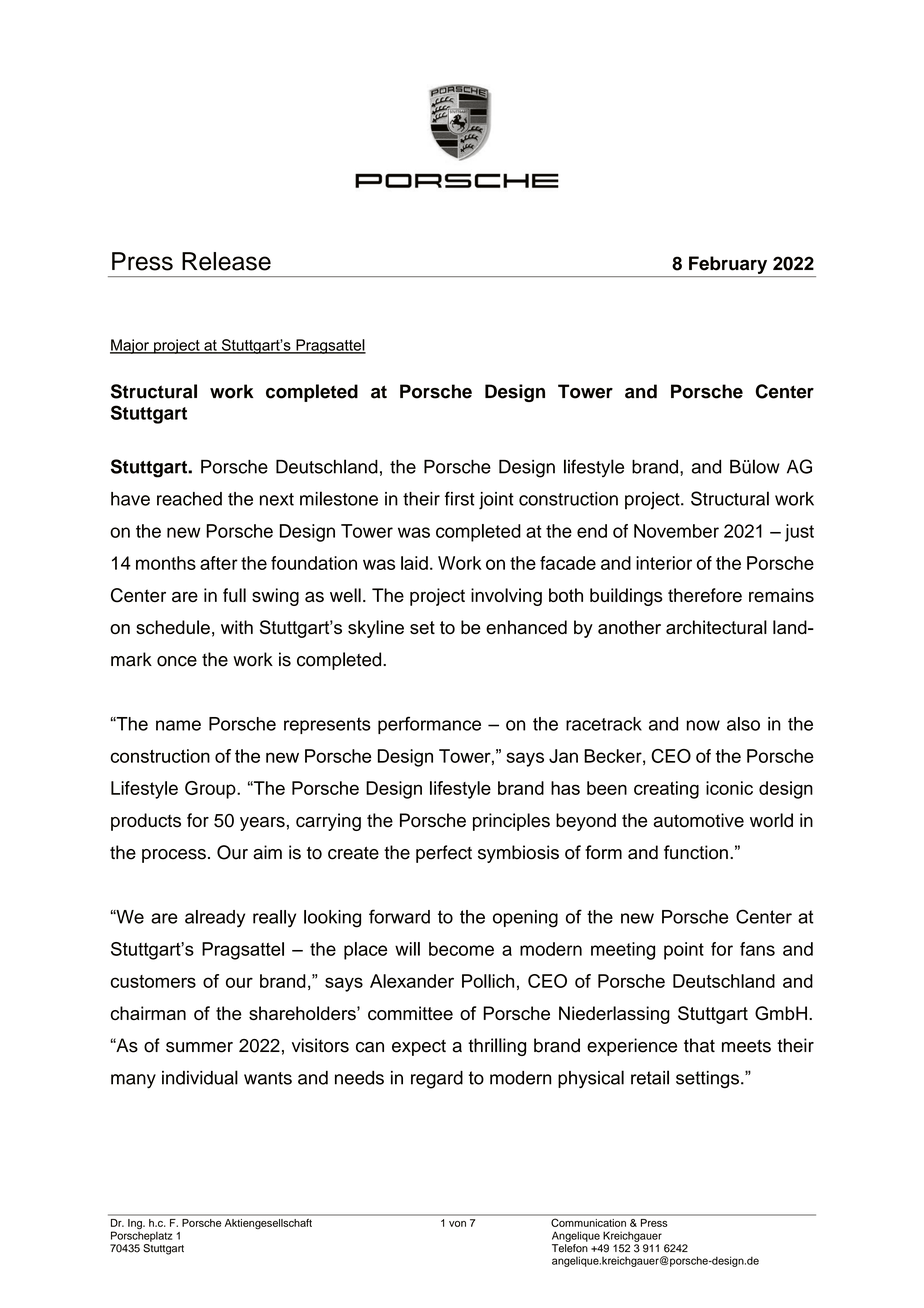 The width and height of the document is (924, 1308). I want to click on November, so click(676, 531).
